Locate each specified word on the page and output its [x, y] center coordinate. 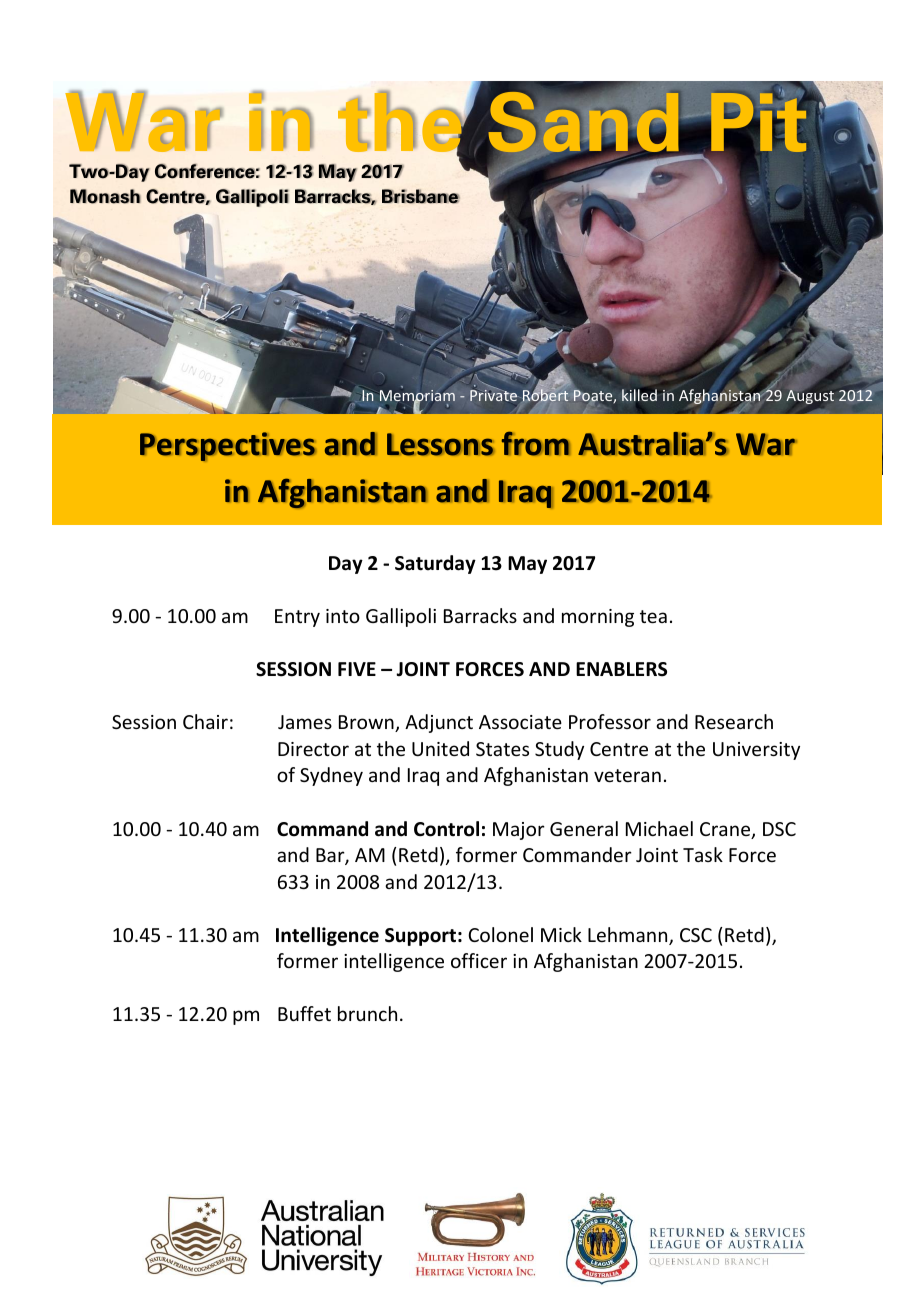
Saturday [435, 564]
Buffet [304, 1013]
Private [494, 394]
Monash [105, 196]
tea [653, 616]
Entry [297, 618]
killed [639, 395]
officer [479, 960]
